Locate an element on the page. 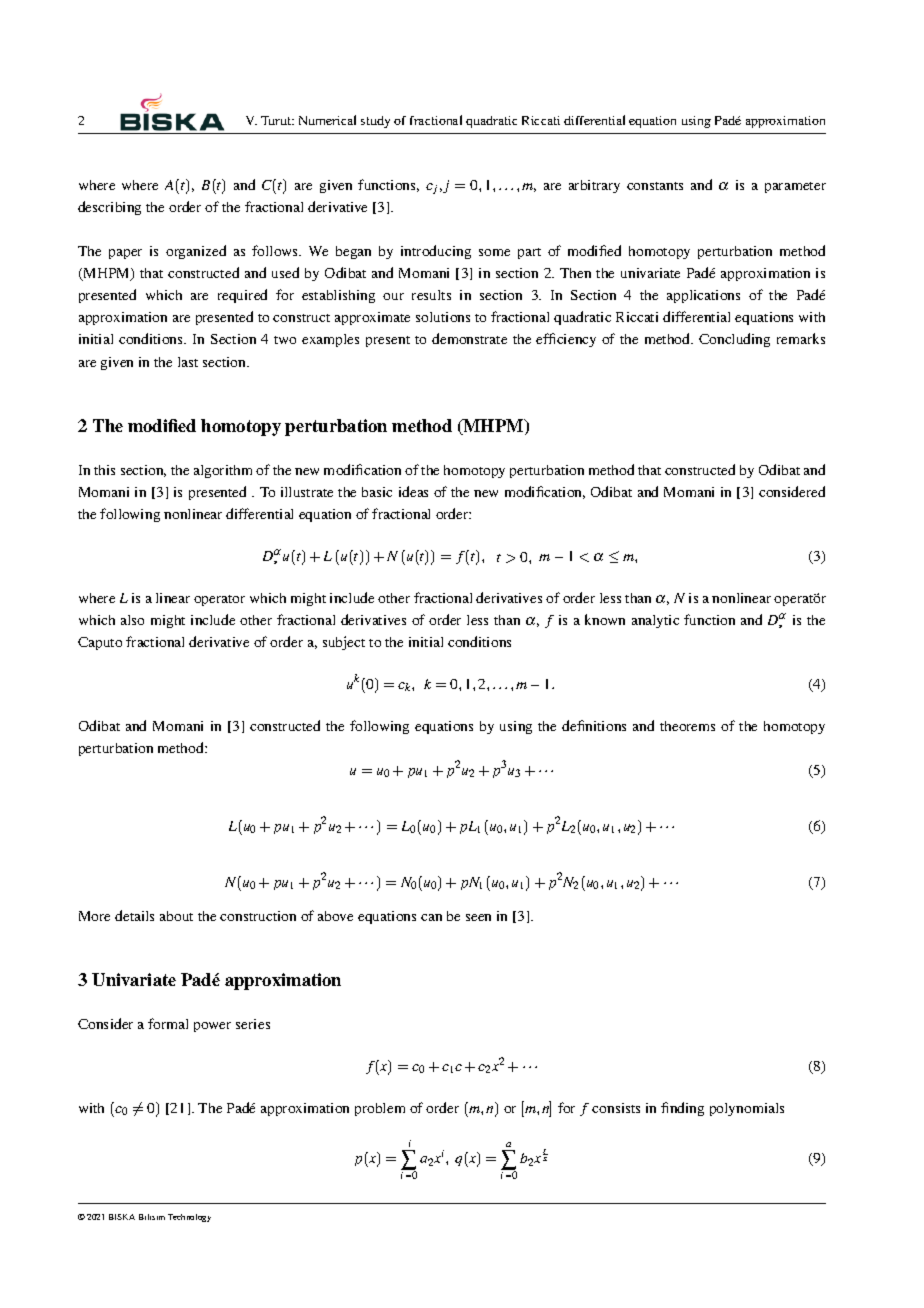  last is located at coordinates (188, 362).
